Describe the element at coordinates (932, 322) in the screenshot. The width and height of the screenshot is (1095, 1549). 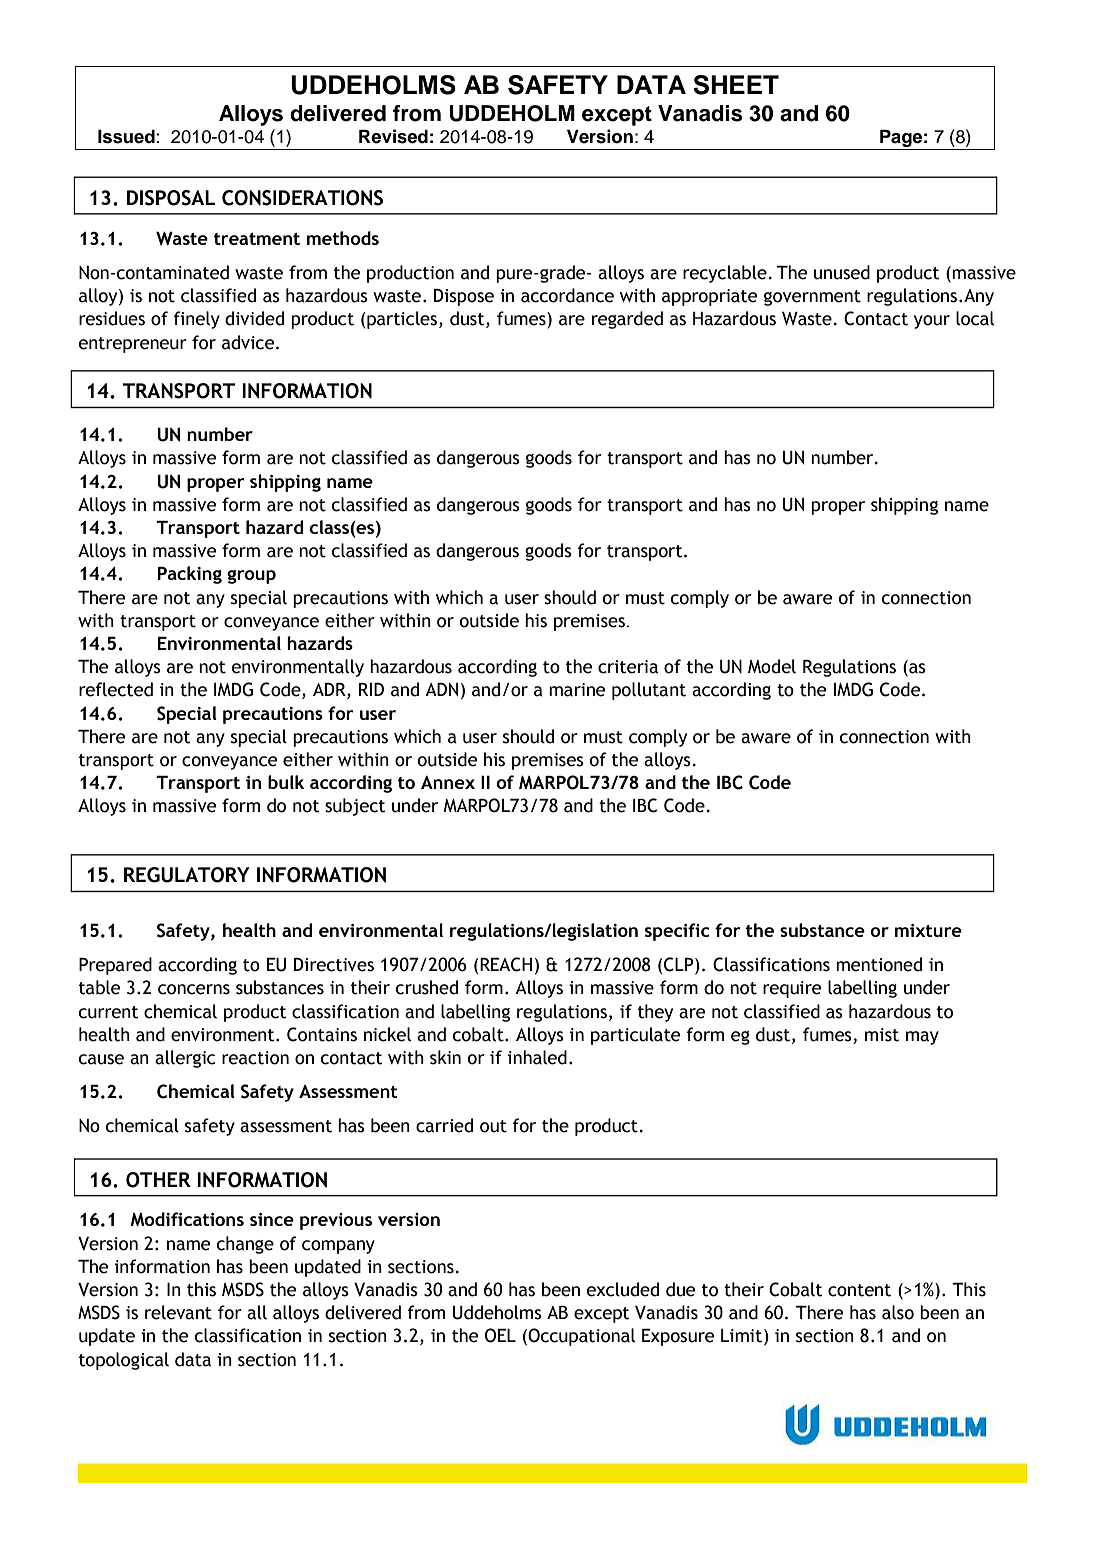
I see `your` at that location.
